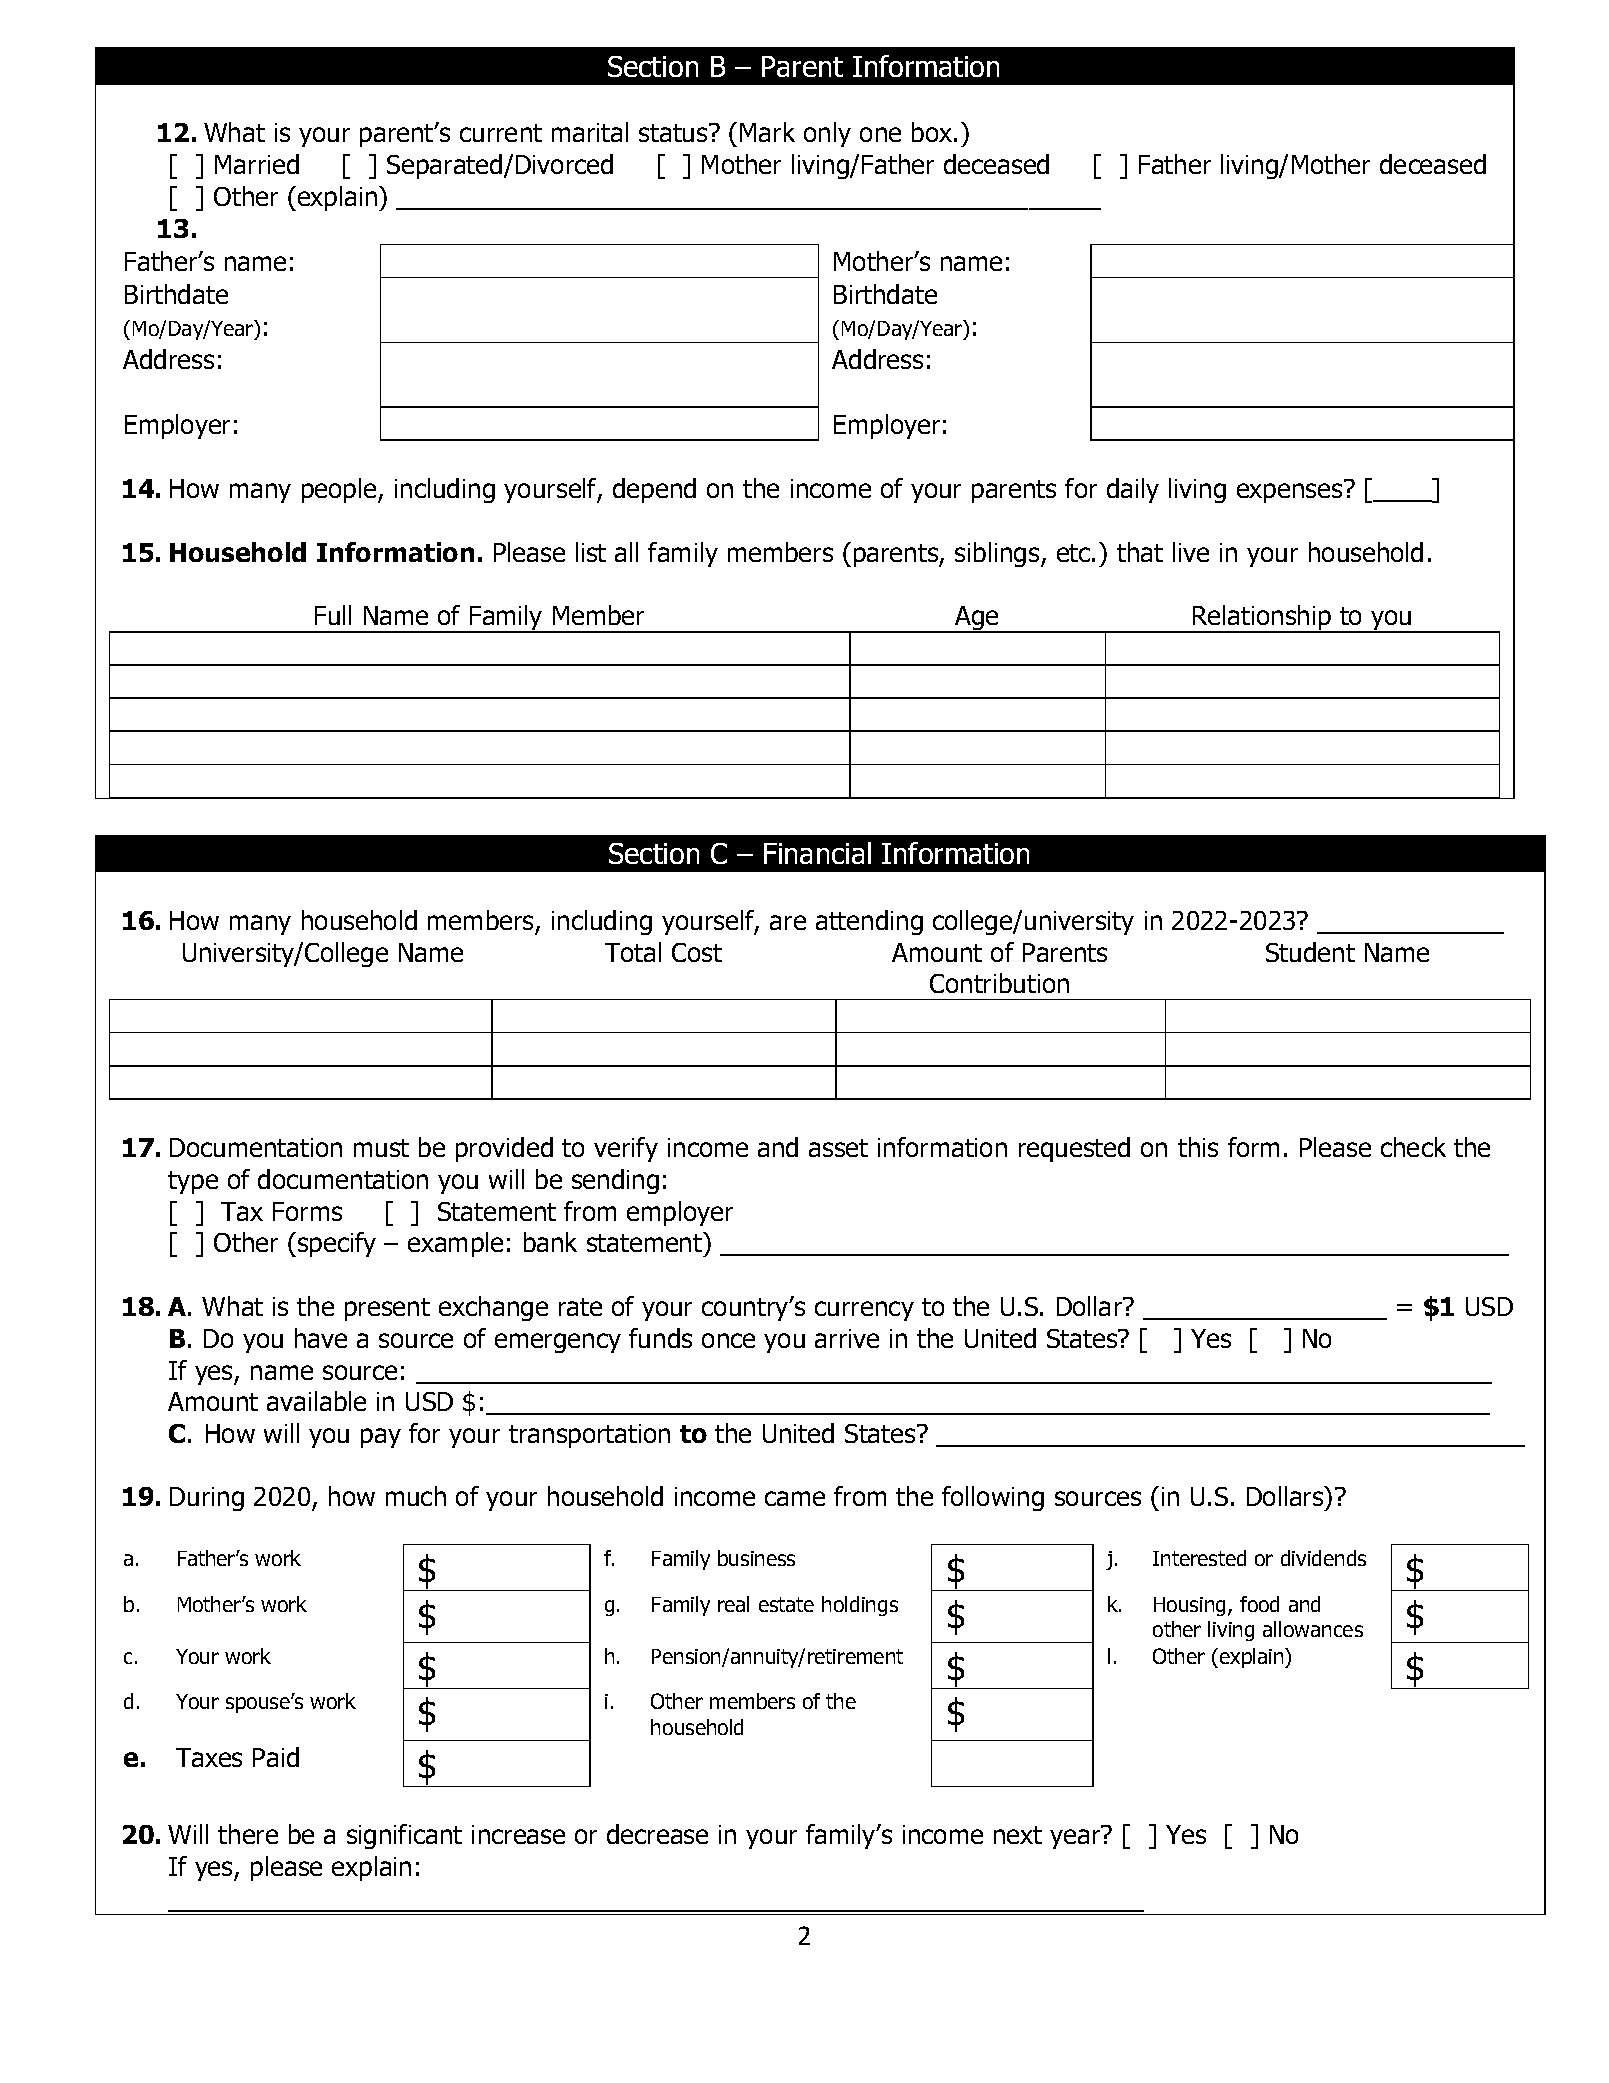  What do you see at coordinates (257, 164) in the image?
I see `Married` at bounding box center [257, 164].
